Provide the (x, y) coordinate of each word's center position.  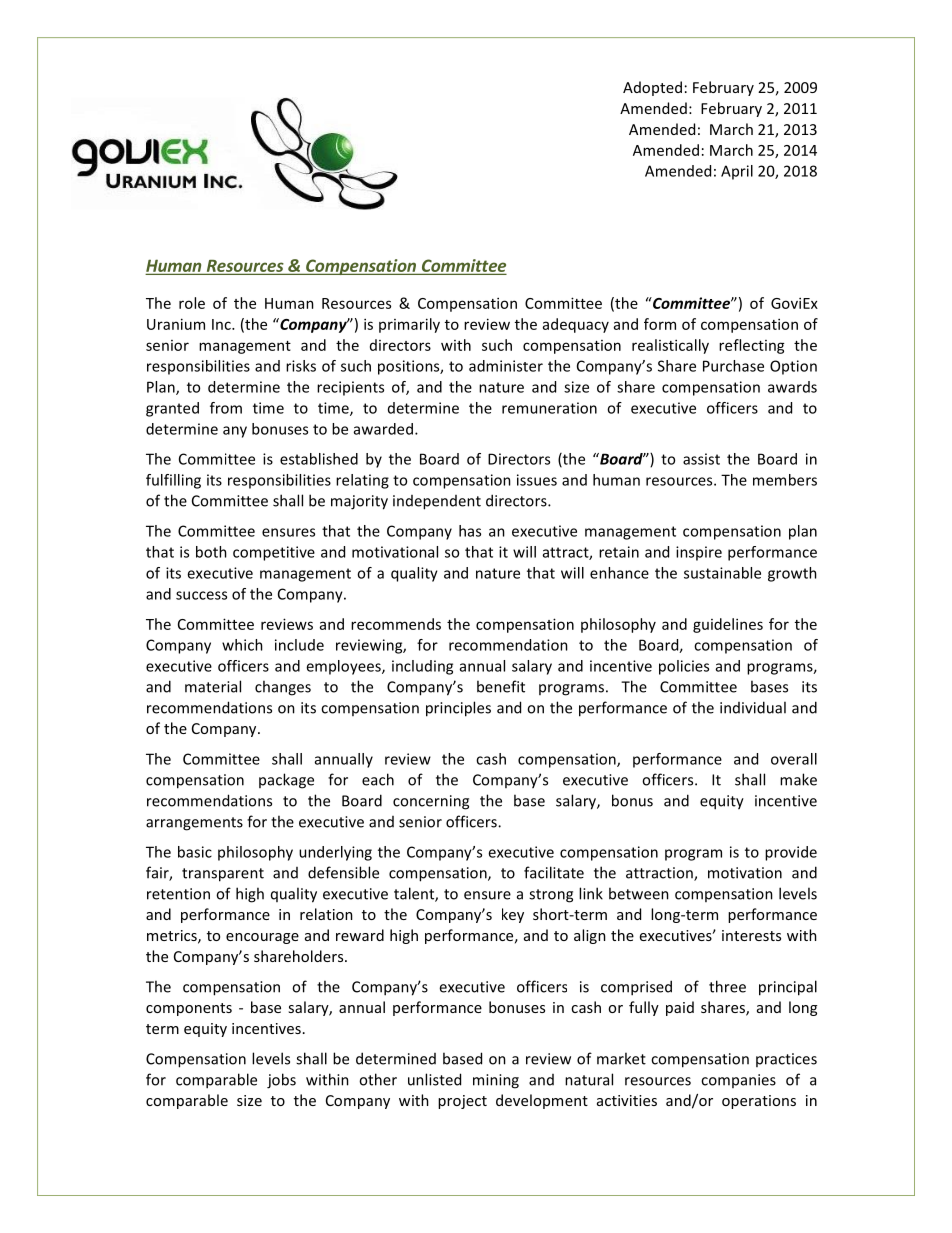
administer (506, 366)
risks (301, 366)
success (201, 595)
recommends (396, 624)
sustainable (722, 573)
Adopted (652, 88)
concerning (431, 802)
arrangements (194, 824)
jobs (281, 1081)
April (737, 172)
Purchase (733, 366)
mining (496, 1081)
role (192, 303)
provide (791, 853)
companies (738, 1081)
